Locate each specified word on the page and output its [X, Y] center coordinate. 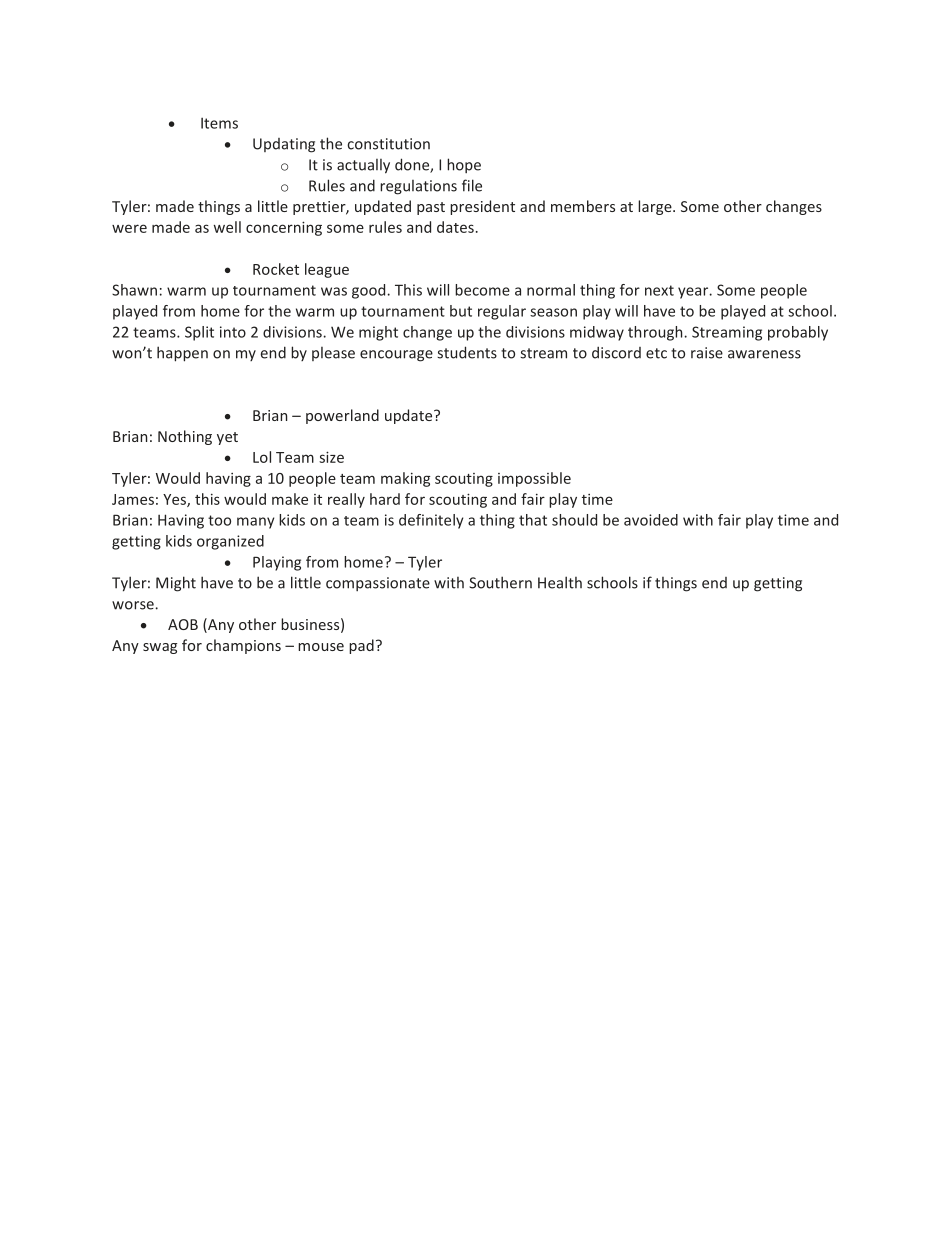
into [233, 332]
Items [219, 123]
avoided [651, 520]
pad [361, 646]
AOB [183, 624]
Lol [262, 457]
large [656, 207]
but [461, 311]
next [659, 290]
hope [464, 165]
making [405, 479]
